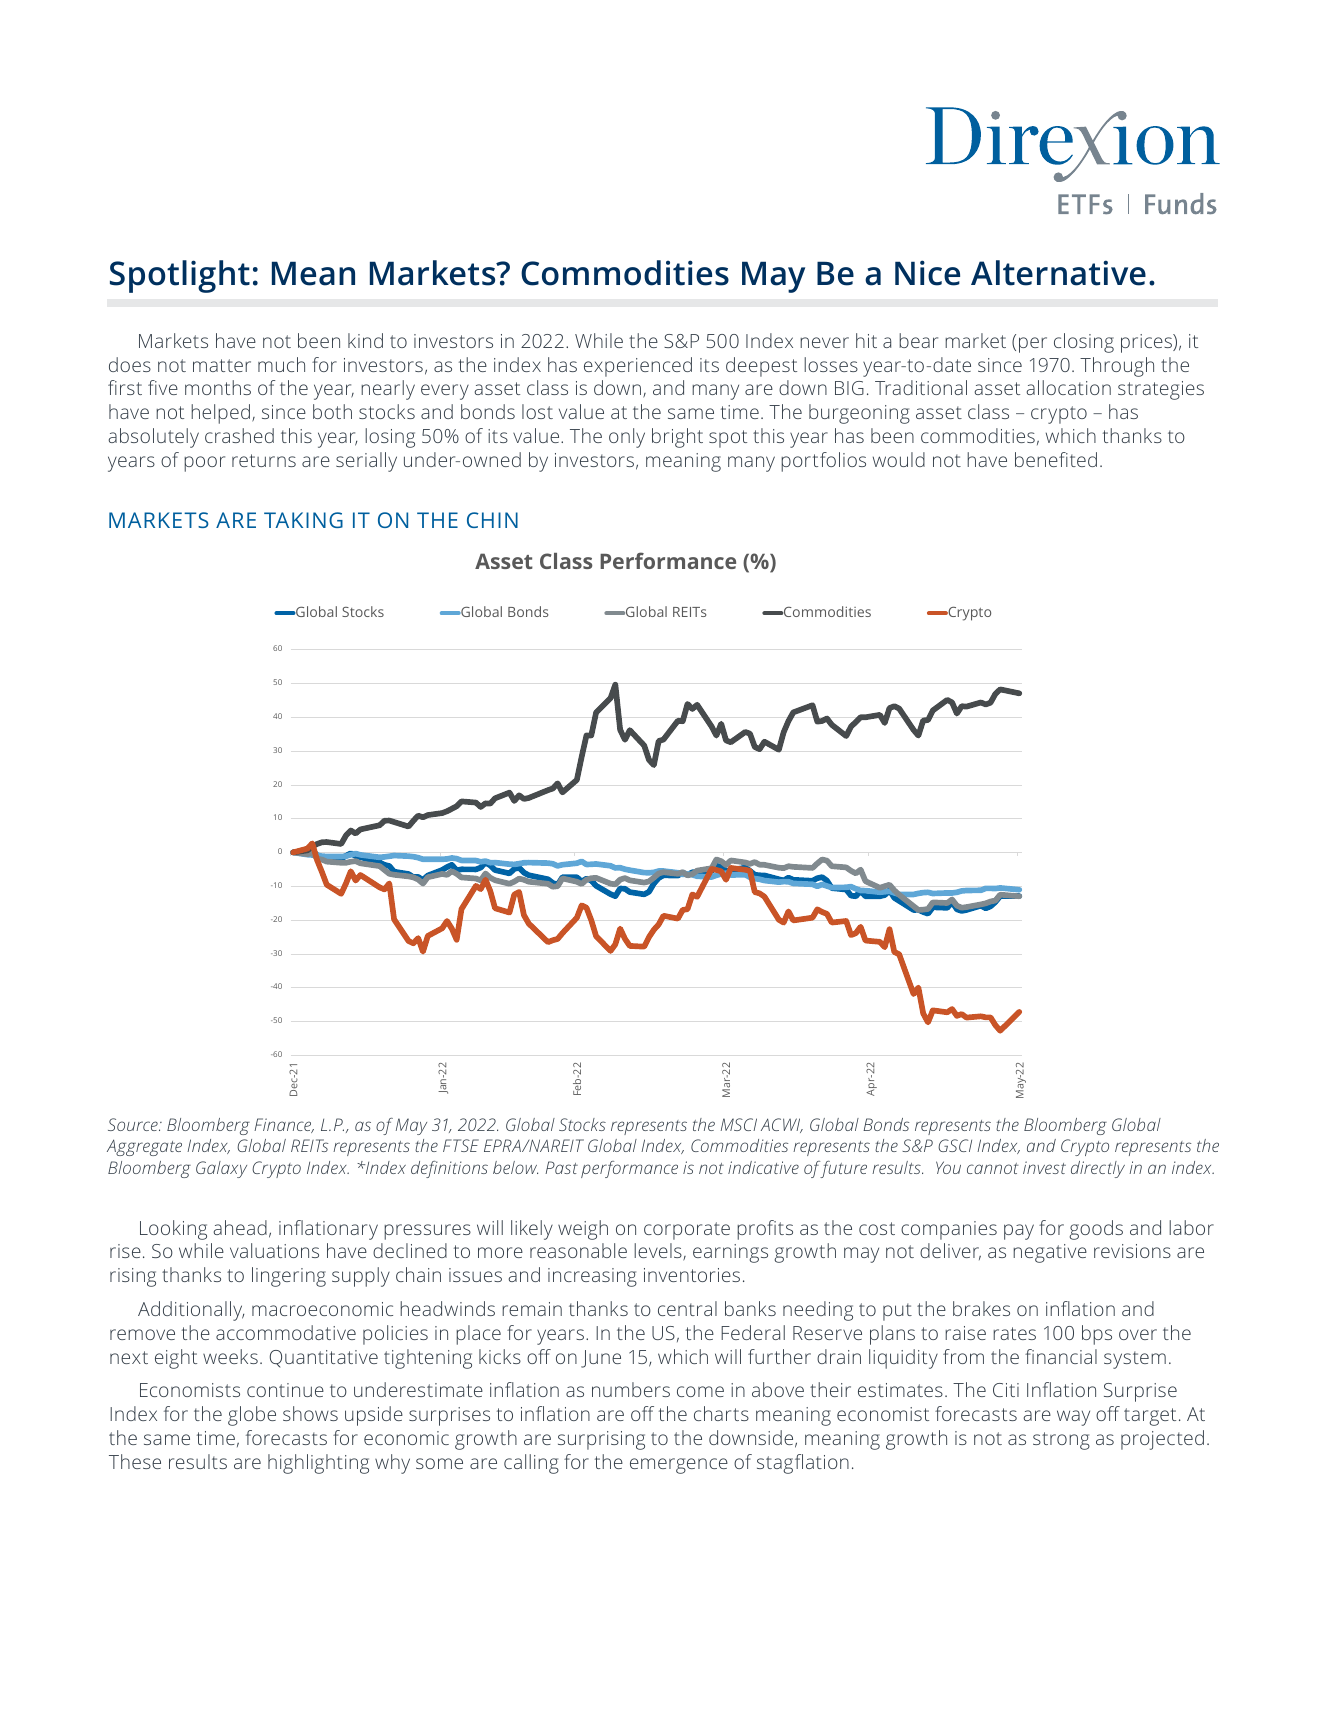 The image size is (1327, 1718). I want to click on Finance, so click(284, 1125).
